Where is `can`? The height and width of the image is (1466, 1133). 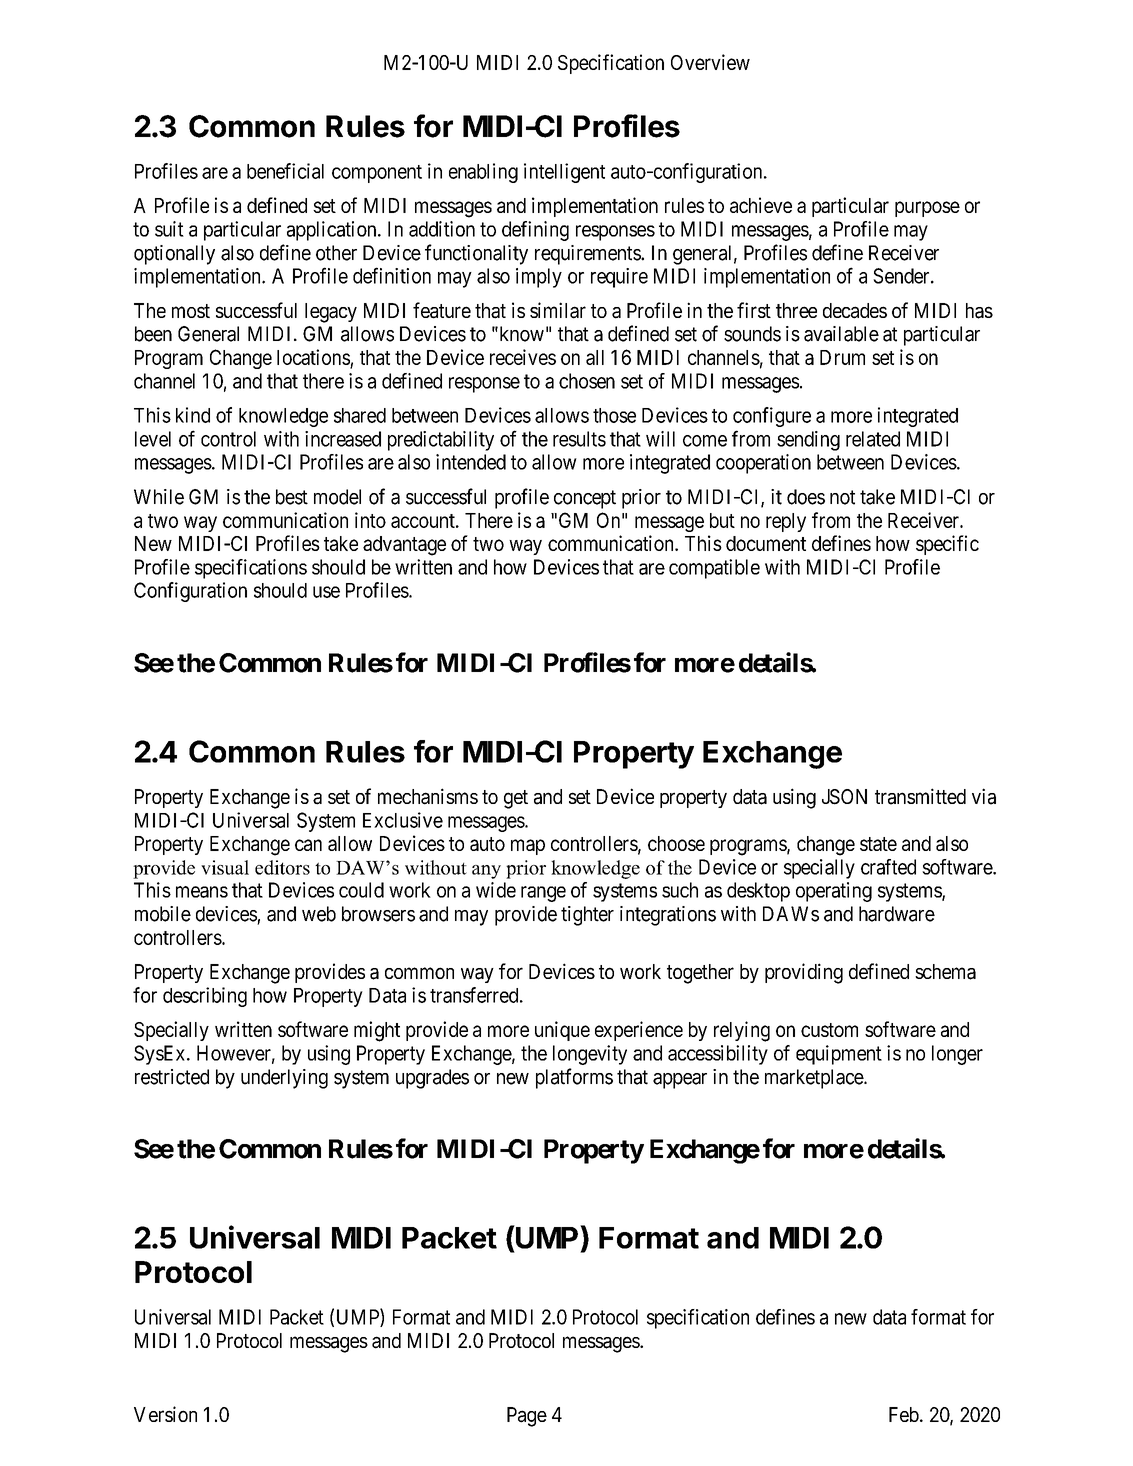 can is located at coordinates (308, 845).
